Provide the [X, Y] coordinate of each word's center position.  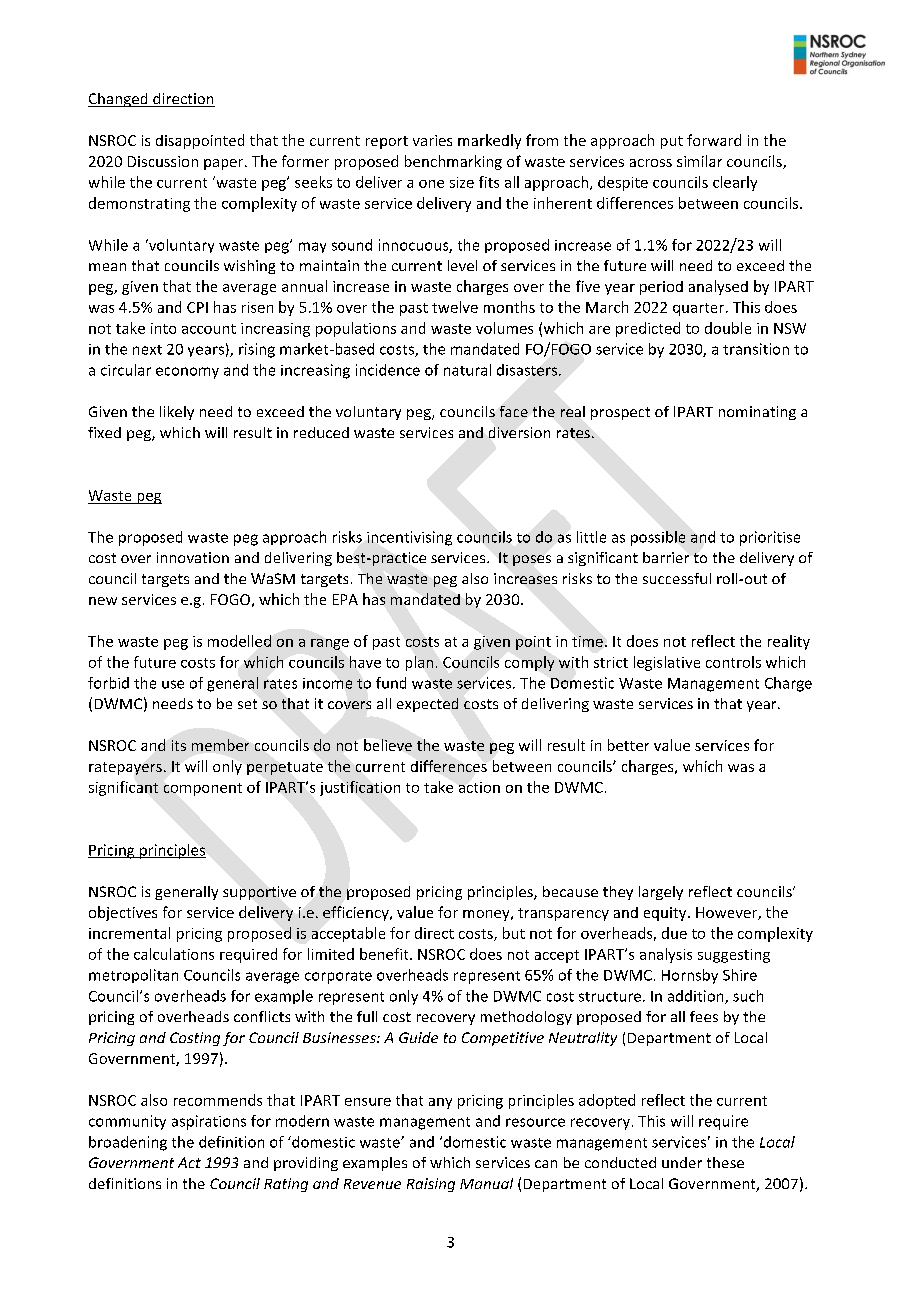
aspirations [209, 1122]
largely [661, 893]
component [203, 789]
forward [714, 140]
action [479, 787]
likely [177, 413]
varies [432, 140]
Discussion [163, 161]
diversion [519, 432]
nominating [757, 413]
